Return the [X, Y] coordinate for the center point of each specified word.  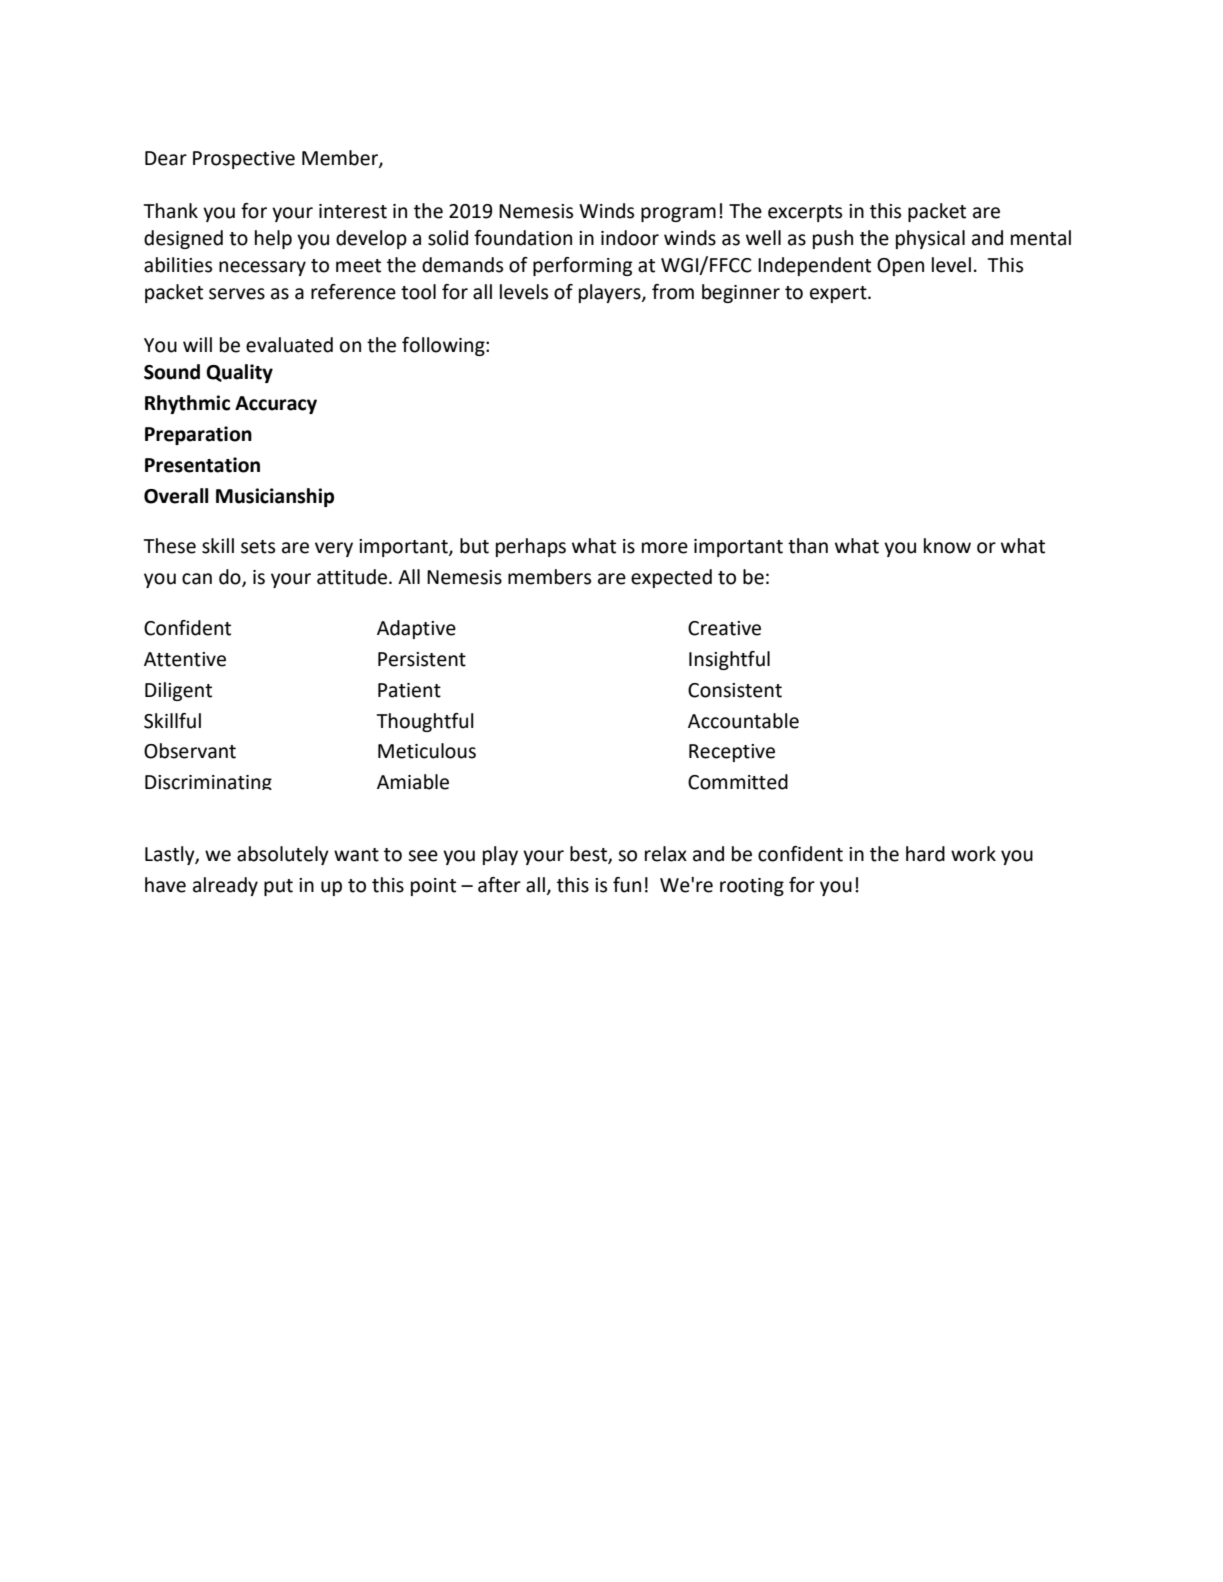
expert [839, 294]
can [197, 579]
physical [930, 239]
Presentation [202, 465]
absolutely [283, 855]
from [673, 292]
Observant [190, 751]
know [947, 546]
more [665, 548]
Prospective [244, 160]
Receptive [732, 753]
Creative [724, 628]
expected [671, 578]
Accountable [743, 721]
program [678, 214]
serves [237, 294]
